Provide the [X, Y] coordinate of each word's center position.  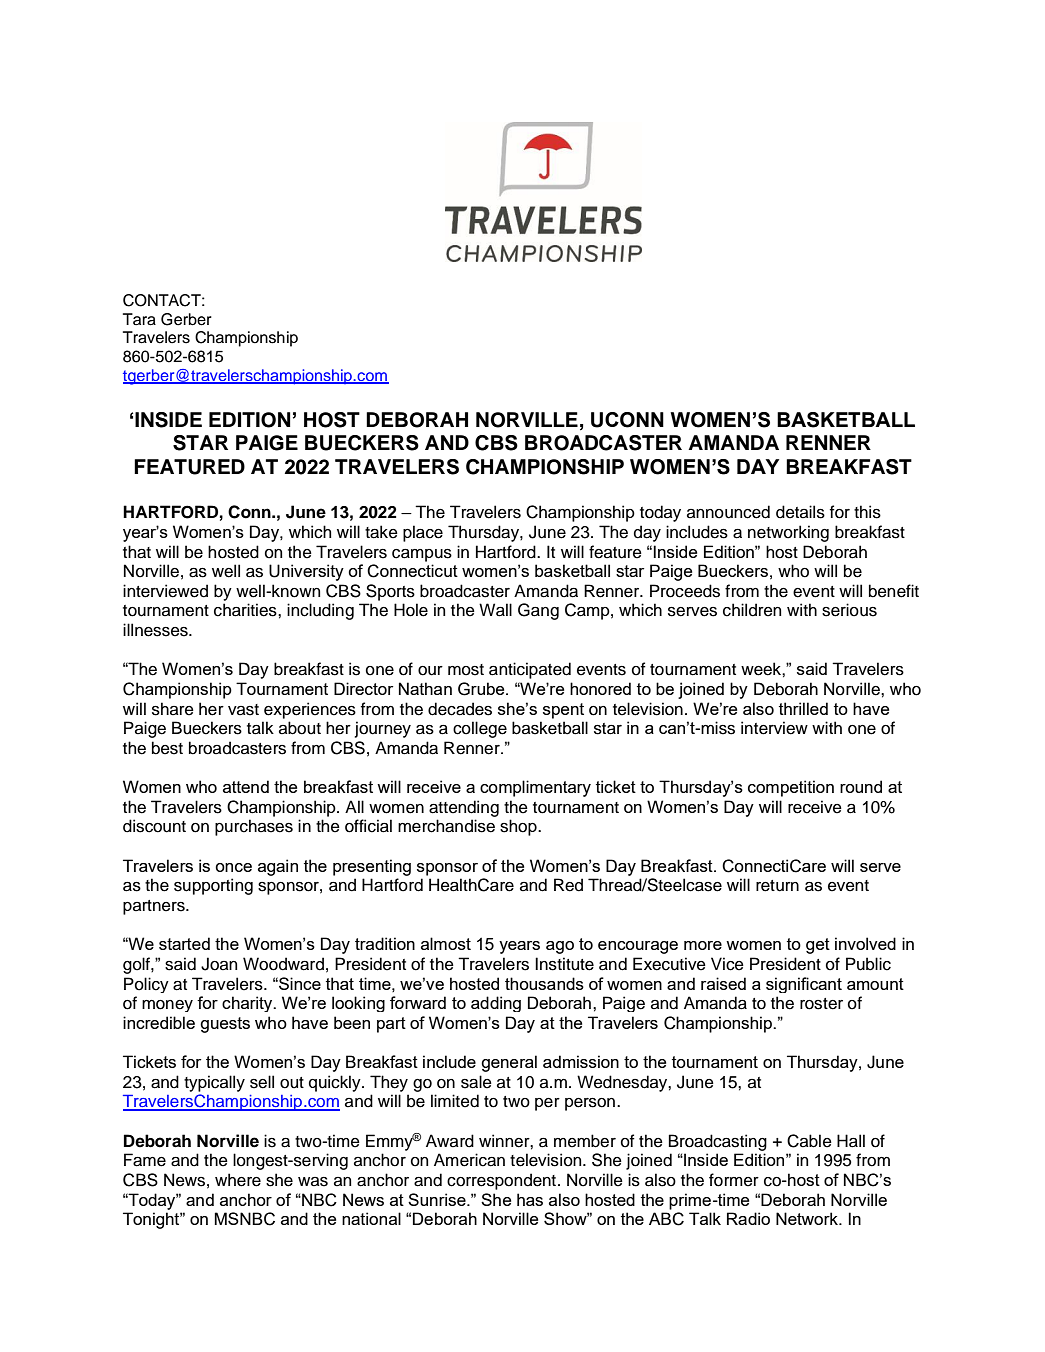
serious [849, 610]
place [423, 533]
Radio [748, 1218]
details [800, 512]
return [777, 886]
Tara [139, 319]
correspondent [503, 1181]
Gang [538, 611]
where [238, 1180]
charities [246, 610]
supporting [213, 886]
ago [560, 947]
